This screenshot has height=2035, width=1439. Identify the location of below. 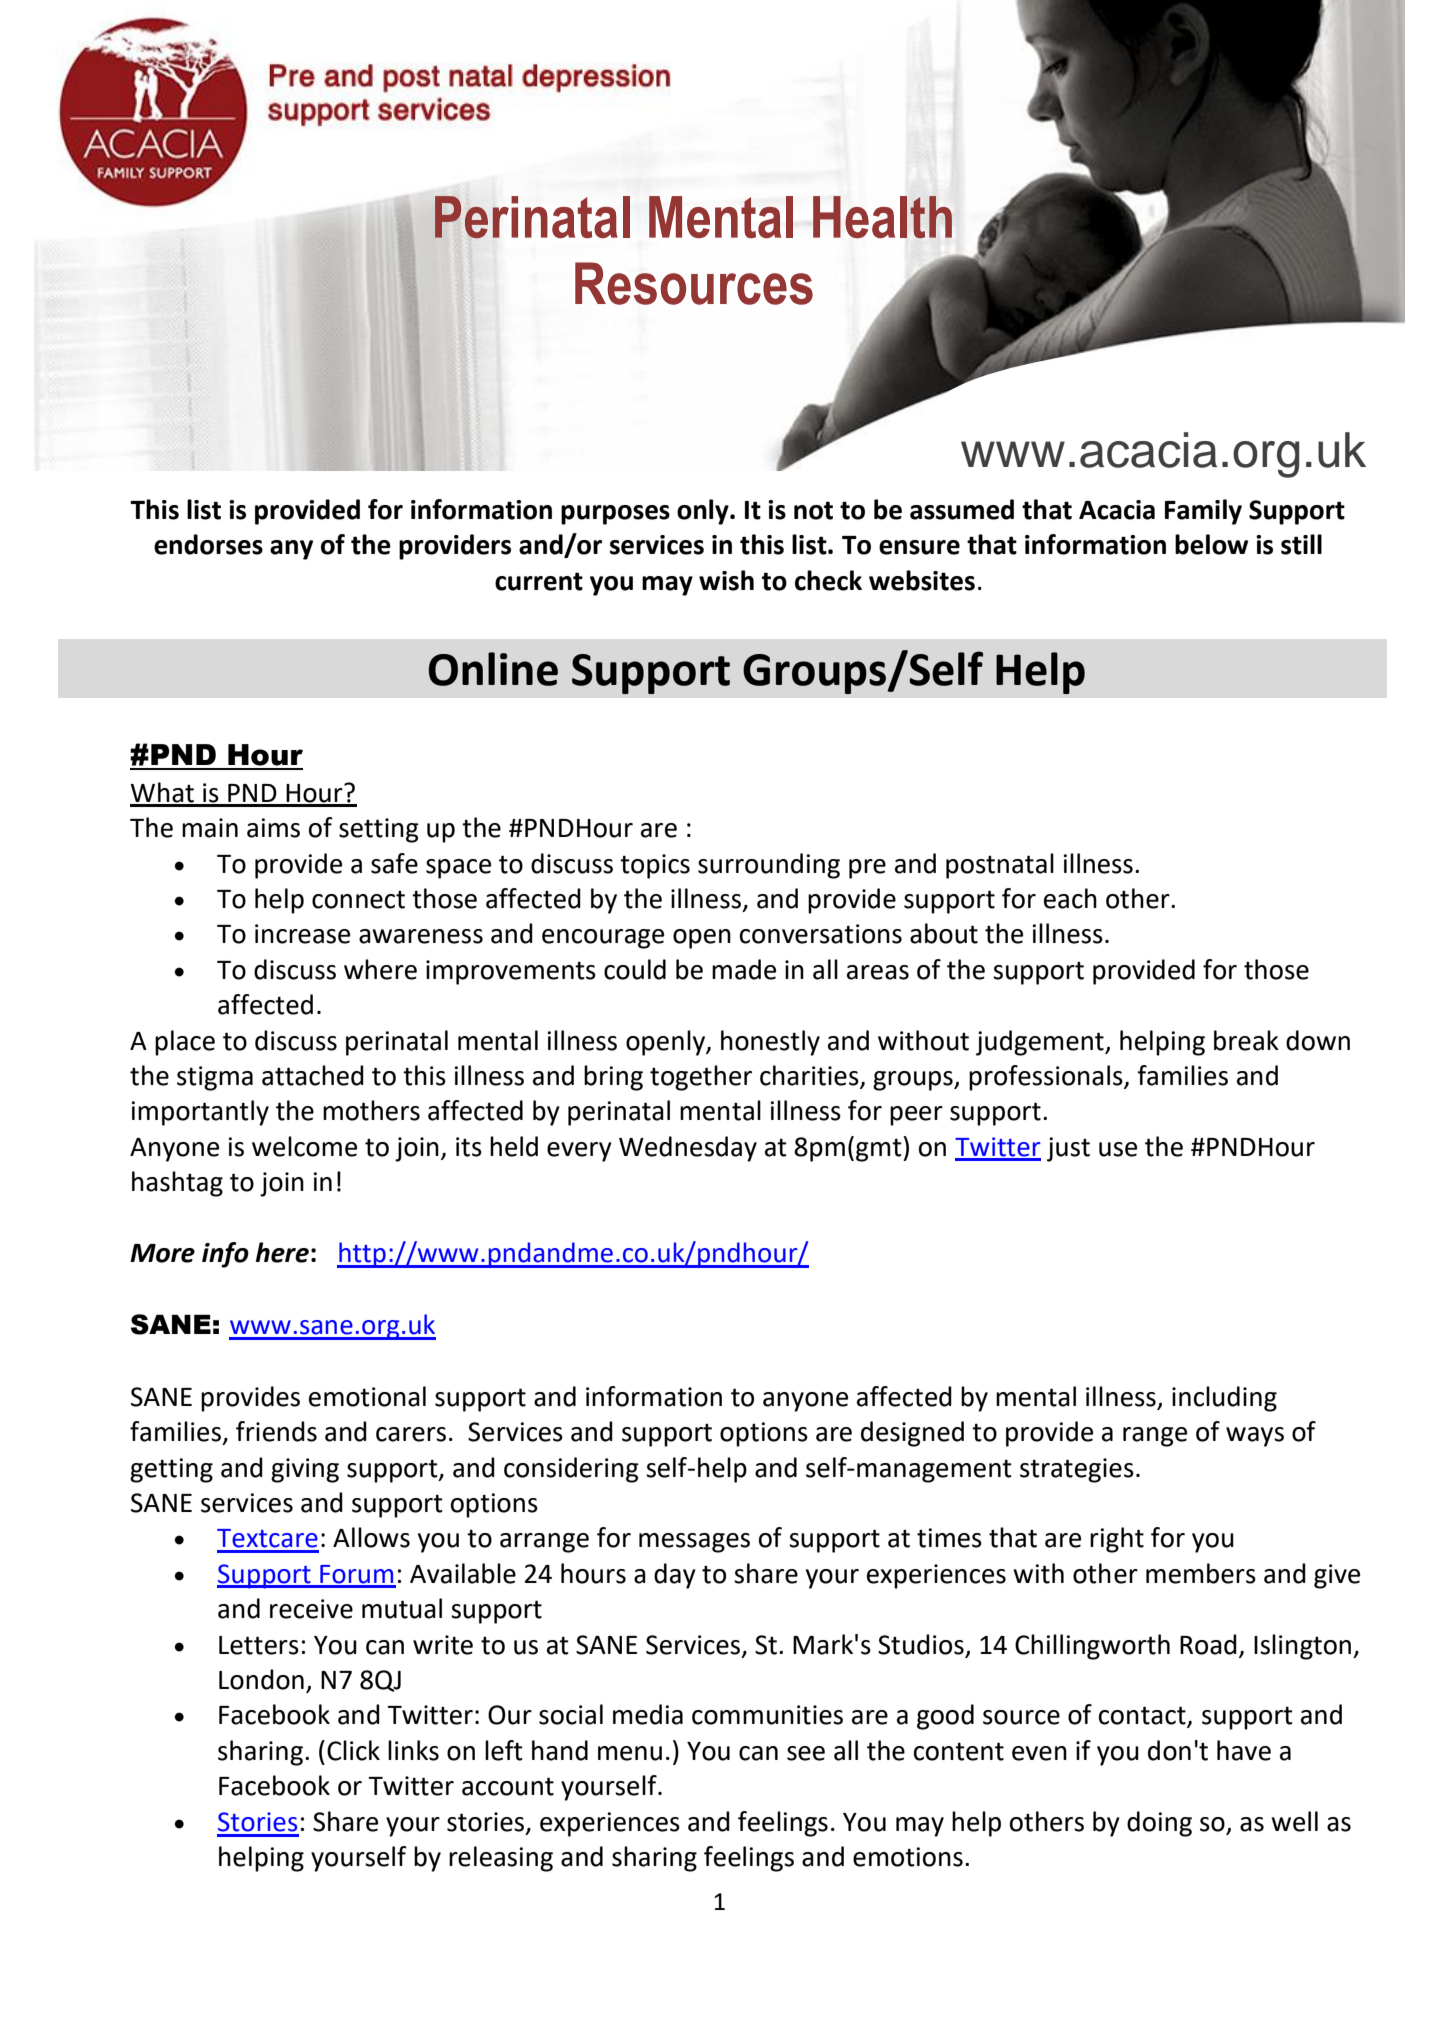
(1211, 544).
